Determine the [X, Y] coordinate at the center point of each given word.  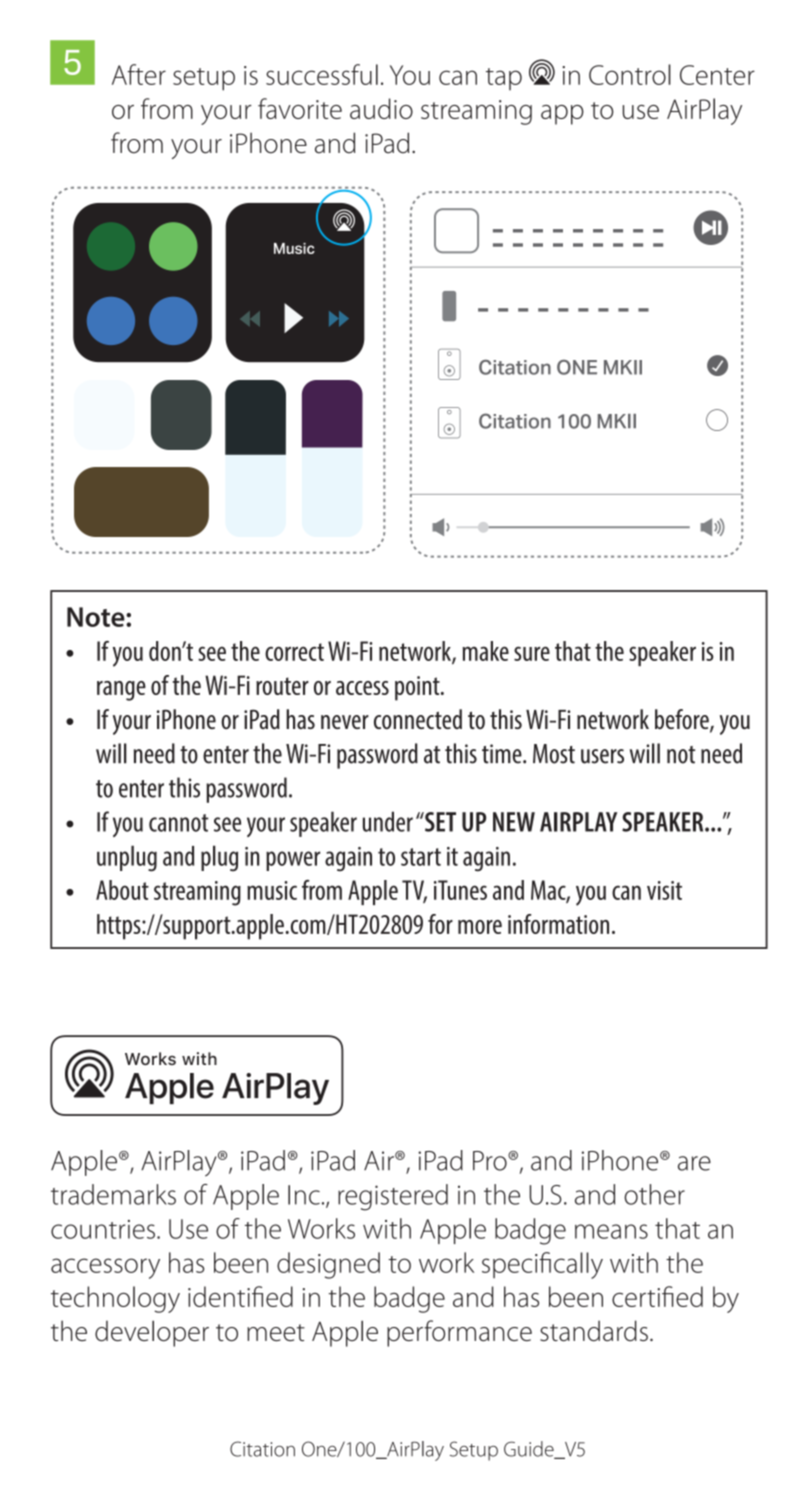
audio [381, 108]
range [121, 691]
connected [418, 719]
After [139, 74]
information [558, 924]
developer [152, 1333]
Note [97, 617]
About [122, 890]
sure [532, 653]
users [602, 756]
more [480, 927]
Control [630, 74]
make [485, 651]
